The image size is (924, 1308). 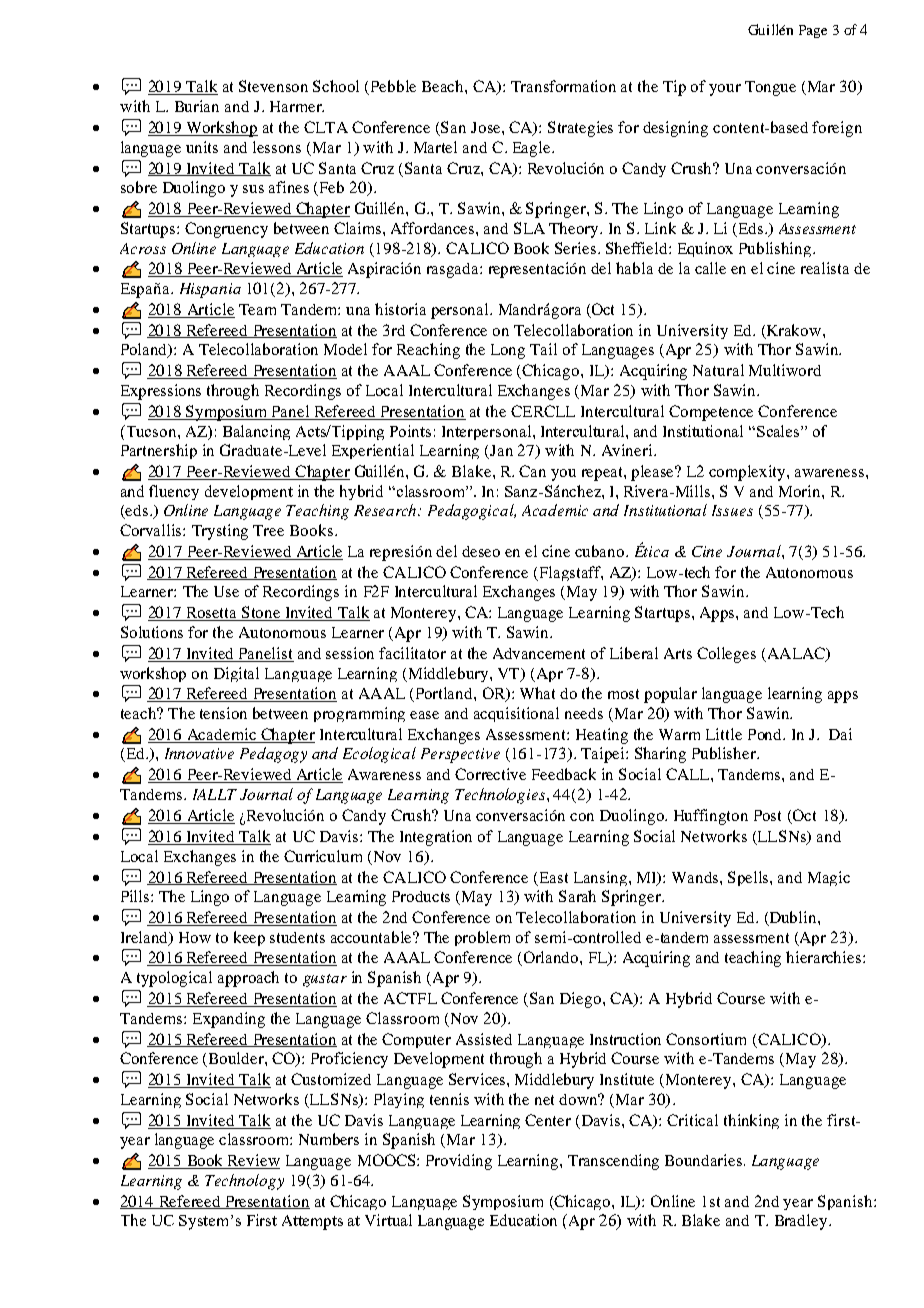 I want to click on Beach, so click(x=444, y=86).
